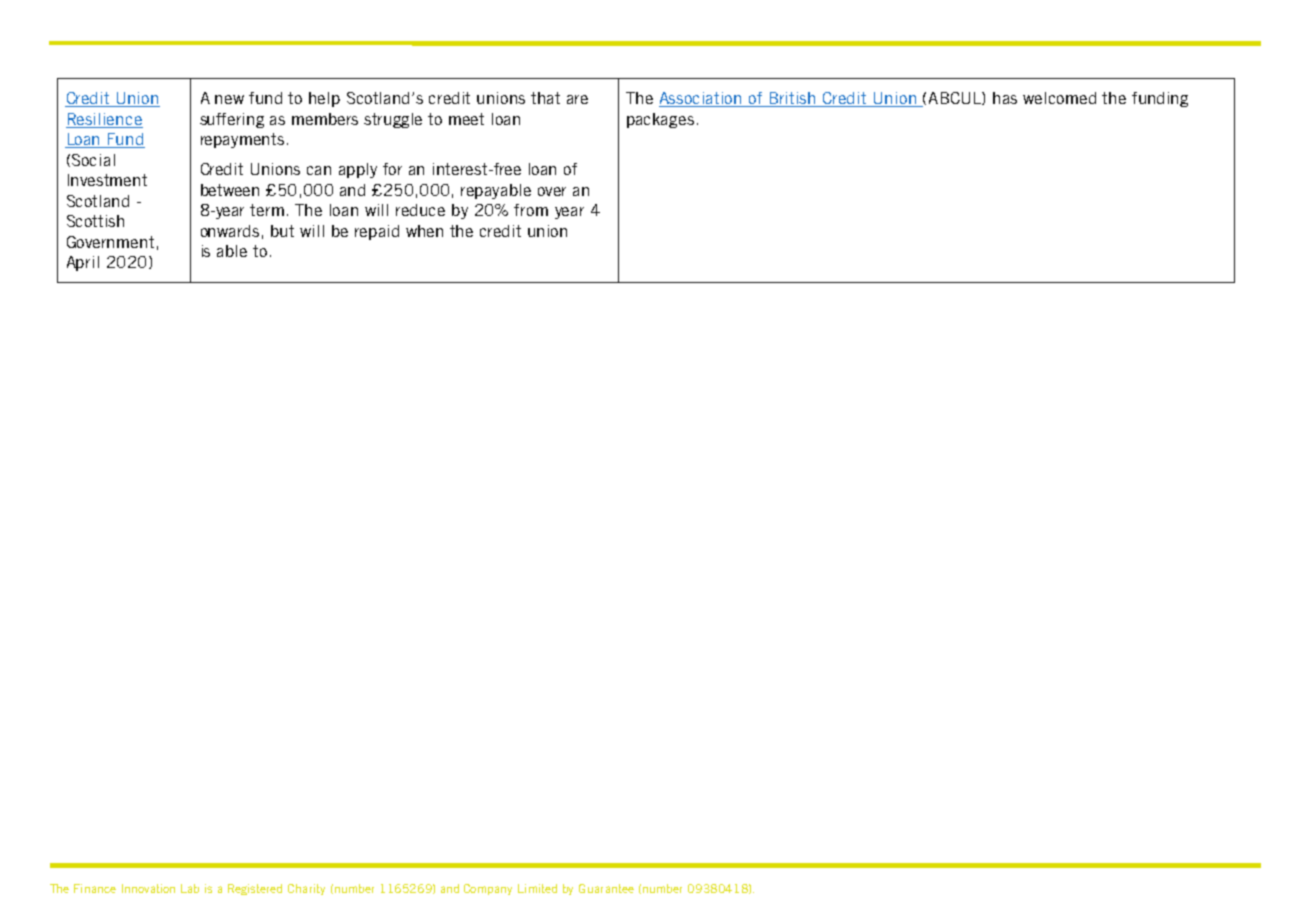 This document has width=1308, height=924. Describe the element at coordinates (531, 210) in the document. I see `from` at that location.
